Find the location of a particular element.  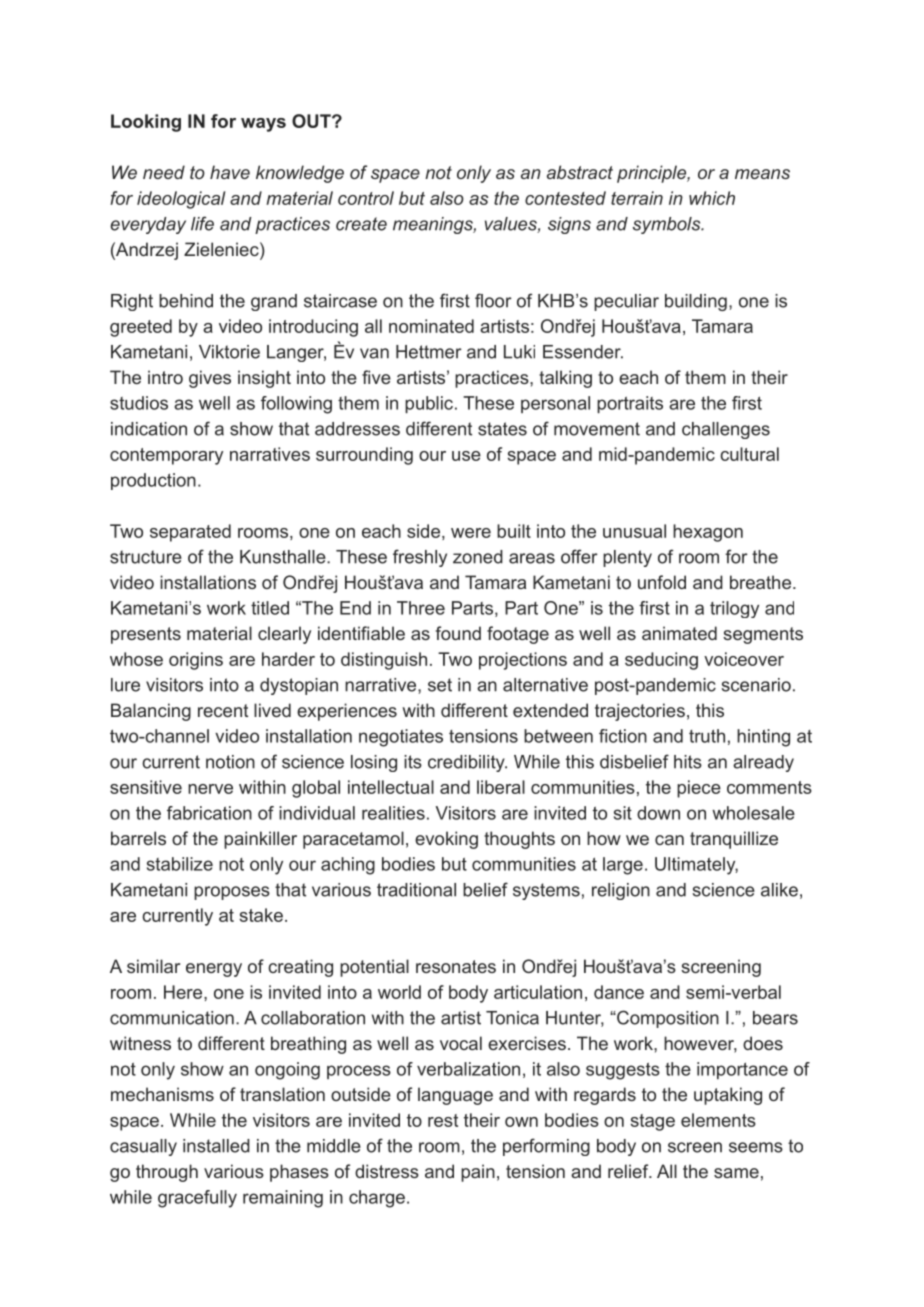

credibility is located at coordinates (467, 763).
